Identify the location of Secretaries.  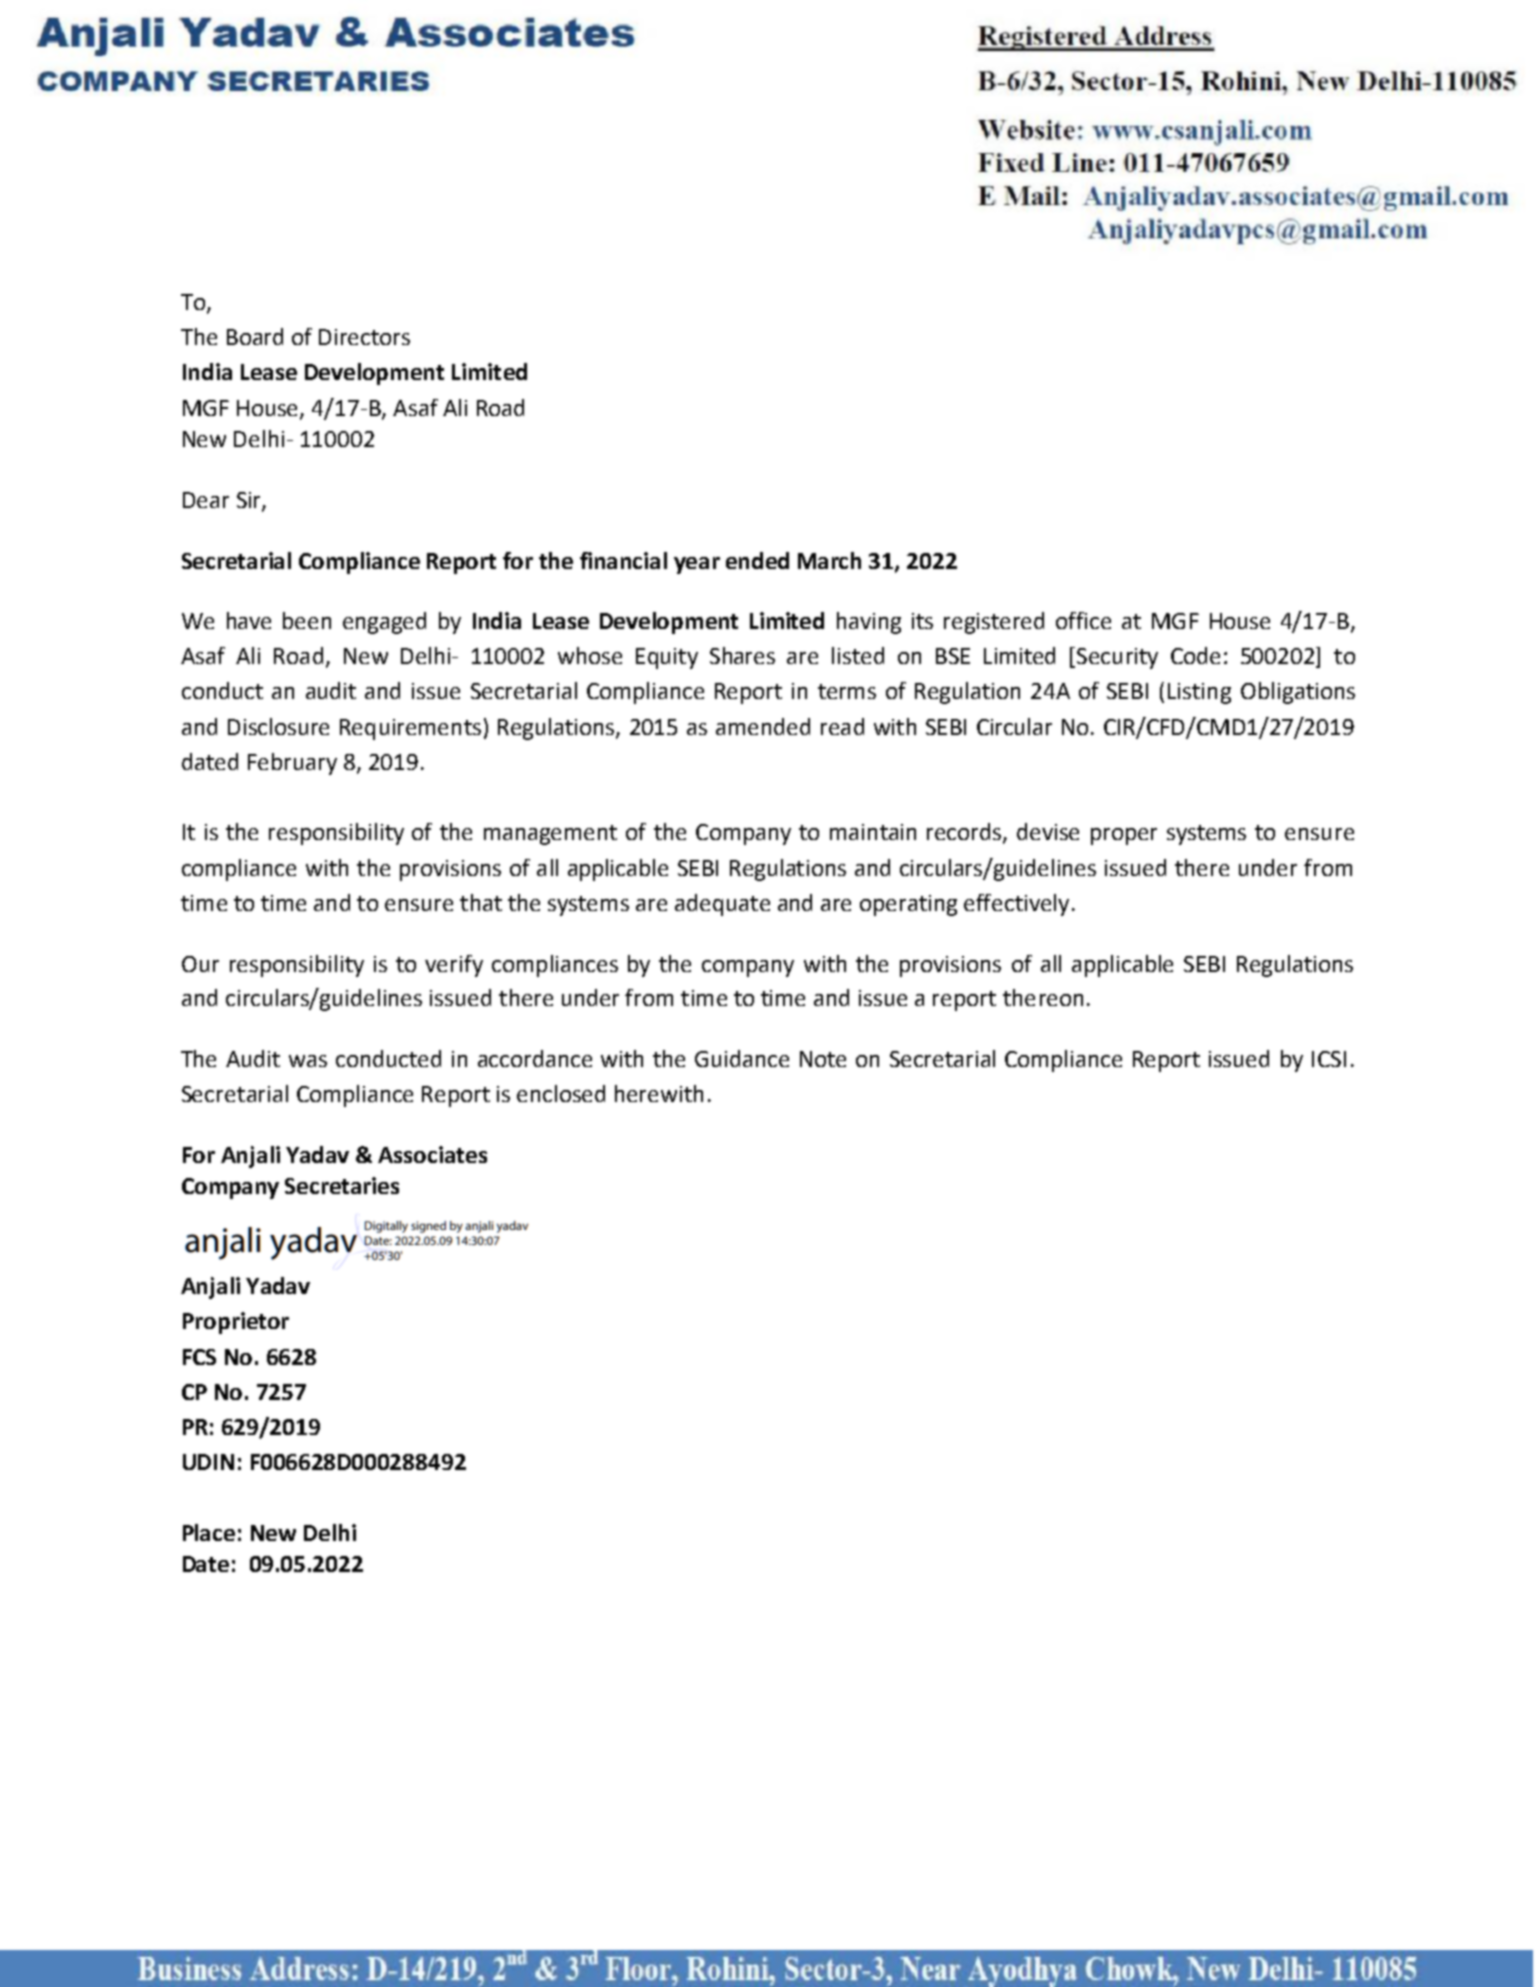
(342, 1185).
